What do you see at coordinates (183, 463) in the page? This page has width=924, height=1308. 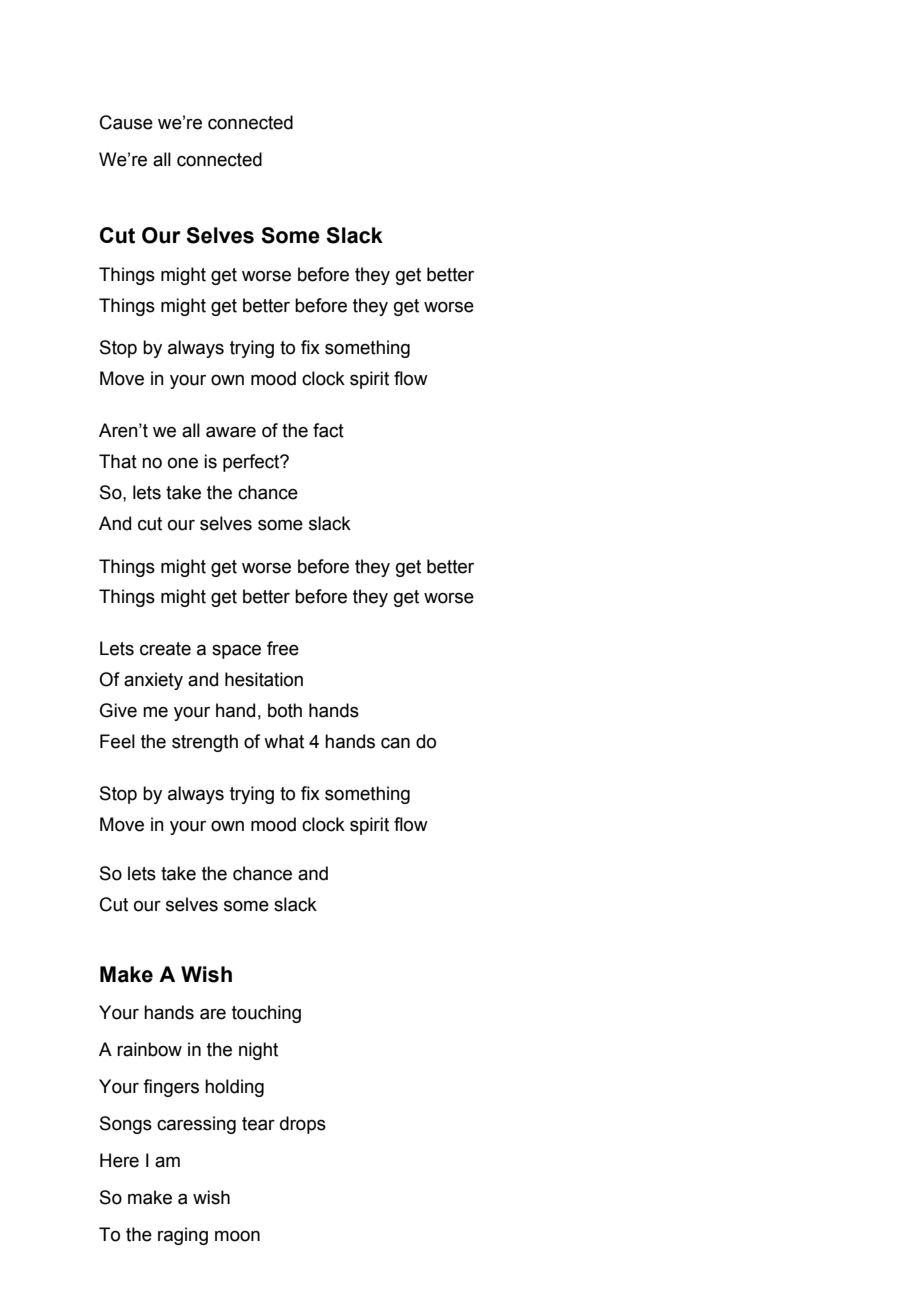 I see `one` at bounding box center [183, 463].
